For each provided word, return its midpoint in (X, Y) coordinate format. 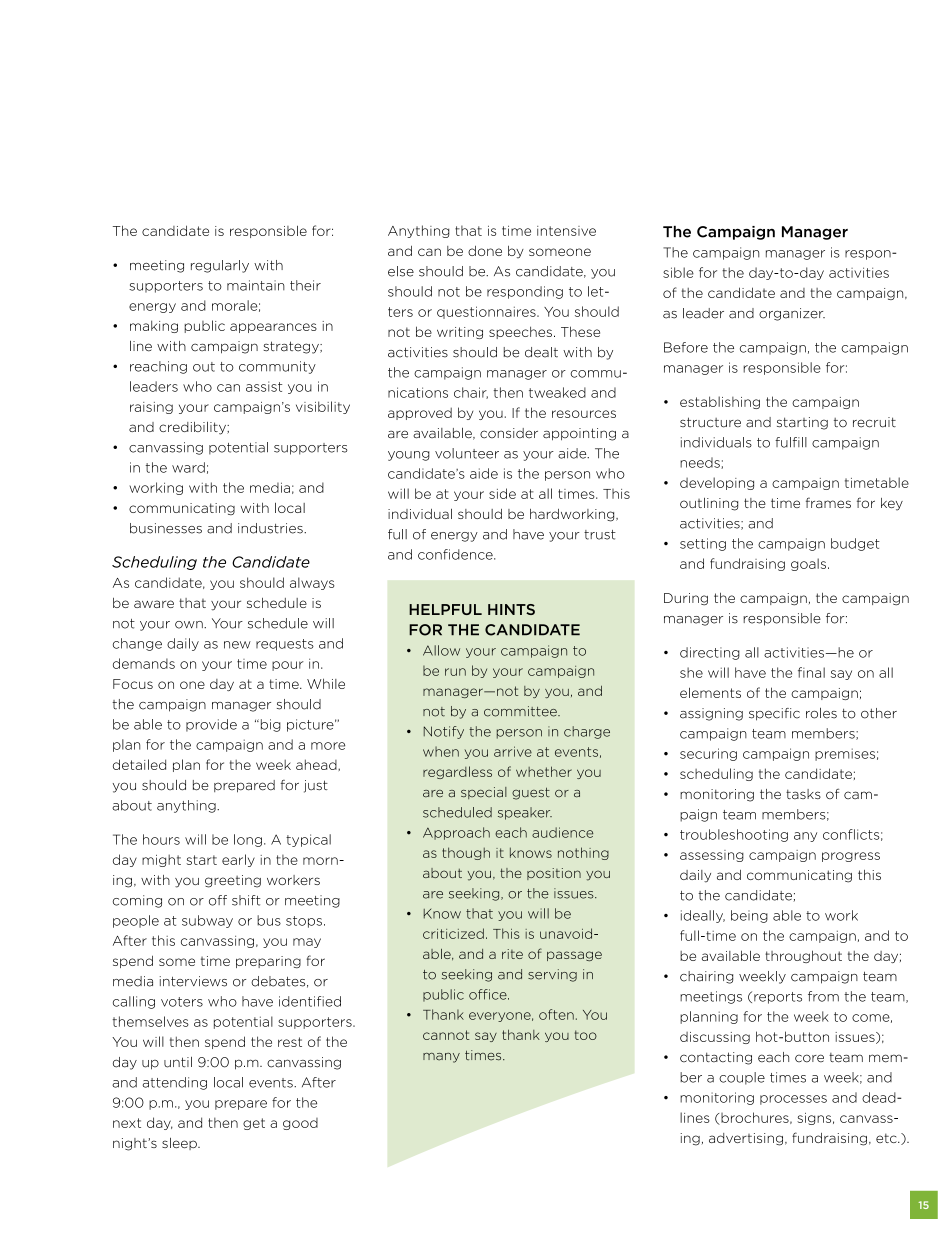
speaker (525, 813)
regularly (220, 266)
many (441, 1058)
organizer (792, 314)
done (485, 251)
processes (793, 1100)
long (248, 840)
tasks (803, 794)
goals (810, 564)
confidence (456, 554)
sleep (180, 1144)
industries (271, 528)
